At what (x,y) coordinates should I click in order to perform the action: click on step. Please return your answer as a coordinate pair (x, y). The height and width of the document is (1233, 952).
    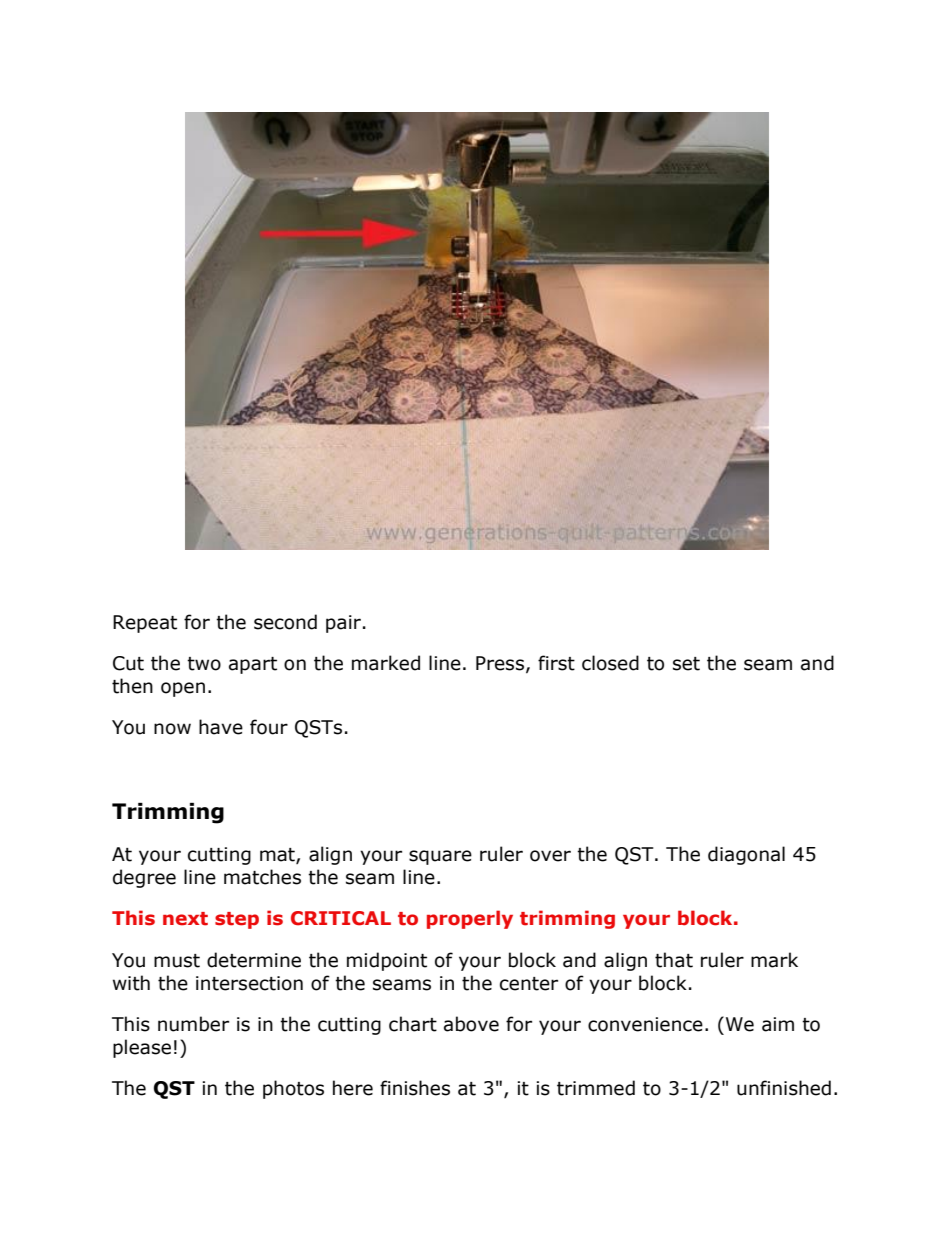
    Looking at the image, I should click on (237, 920).
